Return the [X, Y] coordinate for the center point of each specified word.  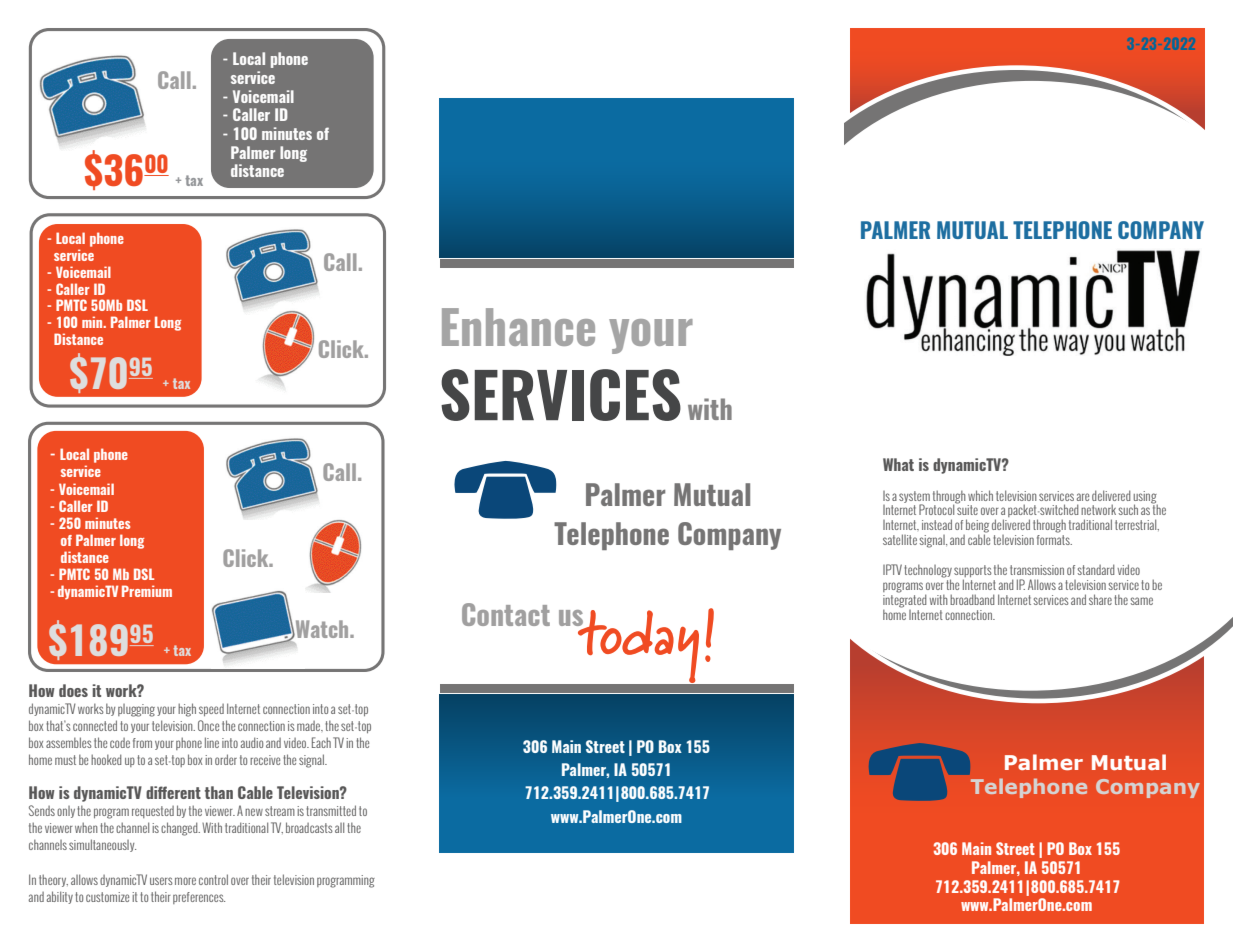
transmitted [331, 810]
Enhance [518, 327]
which [980, 495]
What [898, 464]
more [185, 881]
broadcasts [309, 827]
